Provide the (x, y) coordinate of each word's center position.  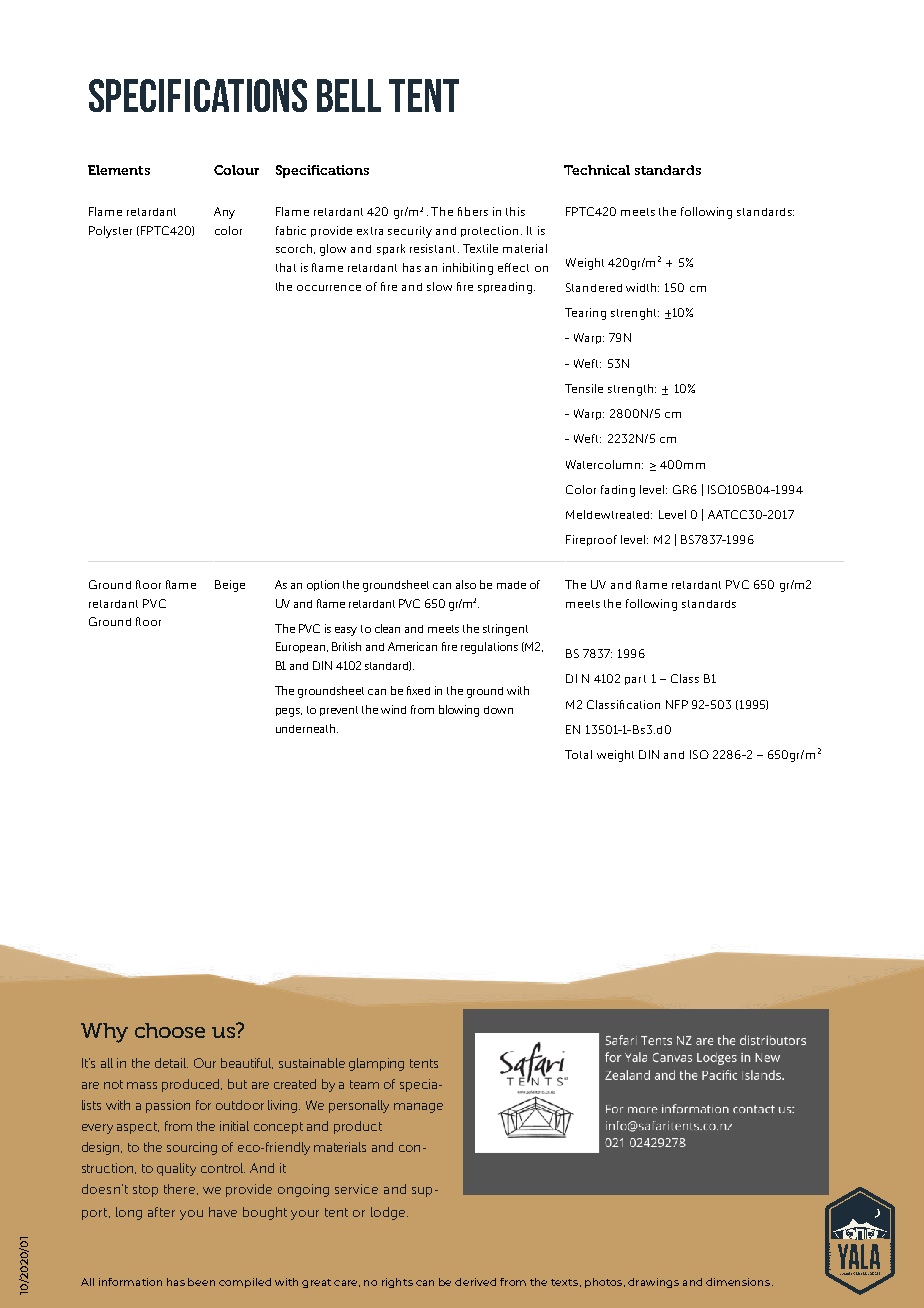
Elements (119, 170)
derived (475, 1282)
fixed (418, 690)
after (161, 1212)
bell (349, 95)
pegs (289, 712)
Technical (597, 170)
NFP (677, 704)
